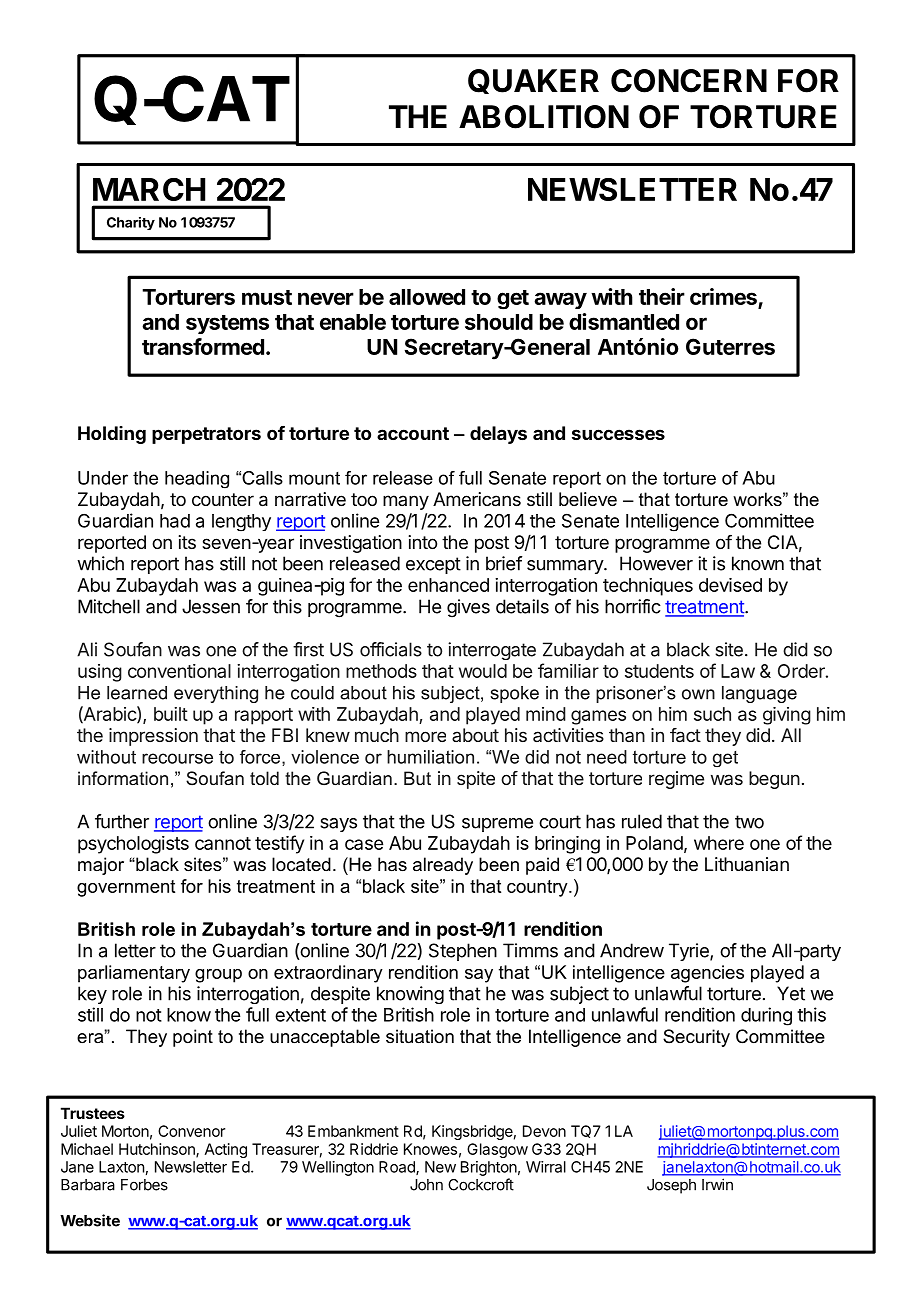 This screenshot has width=924, height=1308. I want to click on MARCH, so click(149, 189).
